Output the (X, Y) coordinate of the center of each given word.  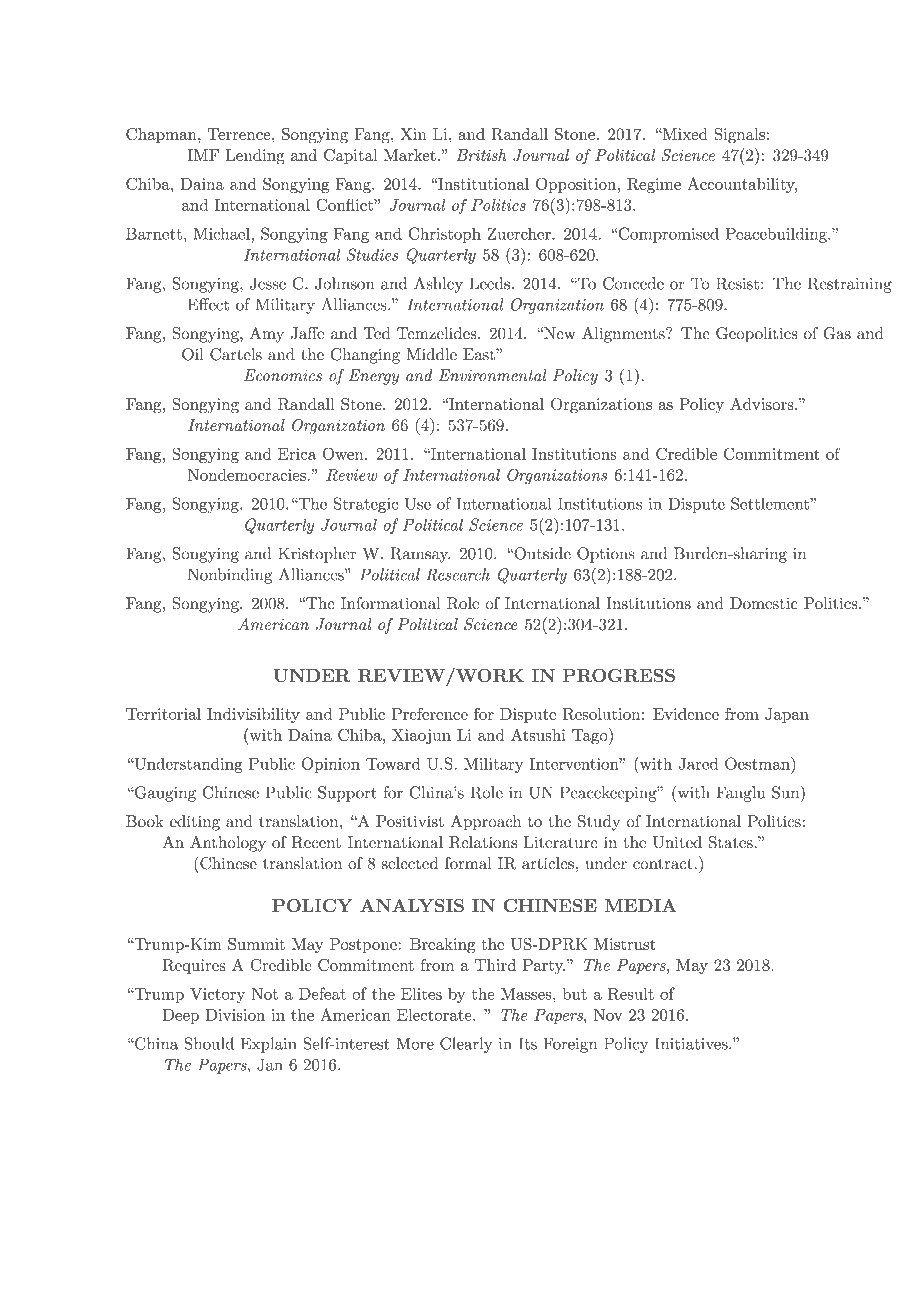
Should (209, 1043)
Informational (391, 603)
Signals (739, 136)
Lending (255, 157)
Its (528, 1043)
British (481, 155)
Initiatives (692, 1043)
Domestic (764, 603)
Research (458, 574)
